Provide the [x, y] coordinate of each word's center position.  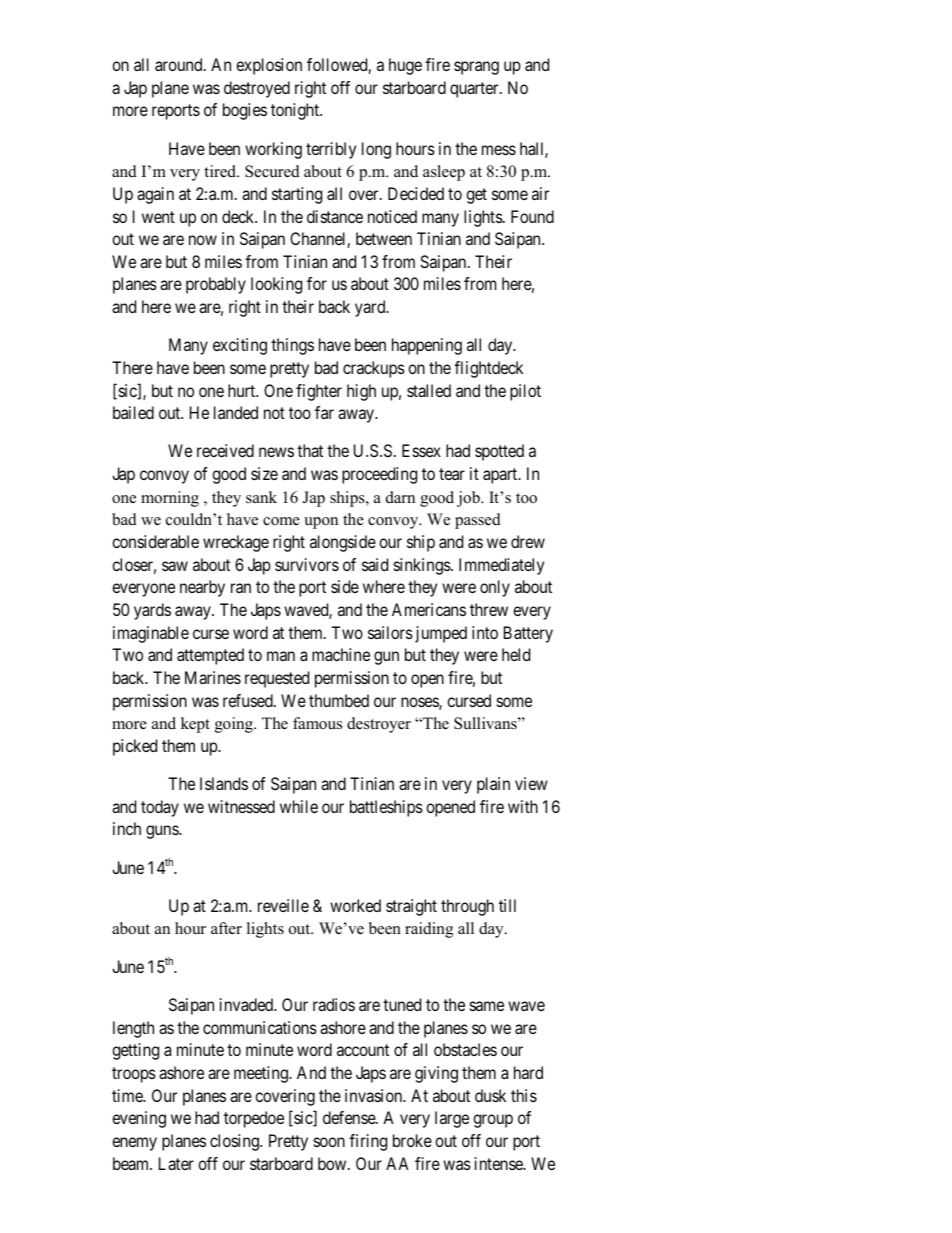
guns [163, 832]
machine [341, 654]
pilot [525, 392]
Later [176, 1163]
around [180, 64]
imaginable [151, 634]
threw [489, 609]
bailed [133, 412]
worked [355, 905]
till [507, 905]
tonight [296, 111]
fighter [319, 392]
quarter [475, 90]
